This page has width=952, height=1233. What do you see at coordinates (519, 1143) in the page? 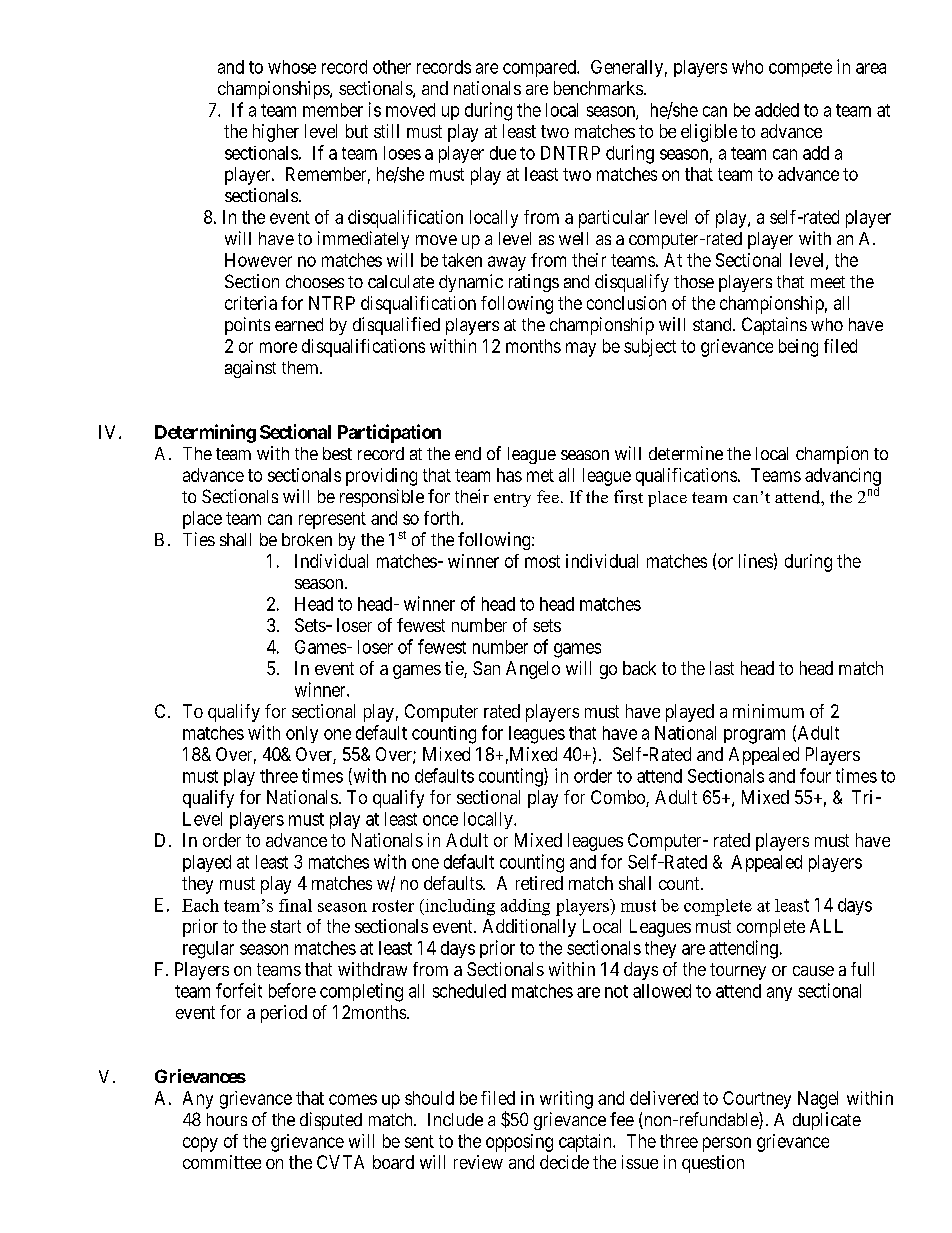
I see `opposing` at bounding box center [519, 1143].
